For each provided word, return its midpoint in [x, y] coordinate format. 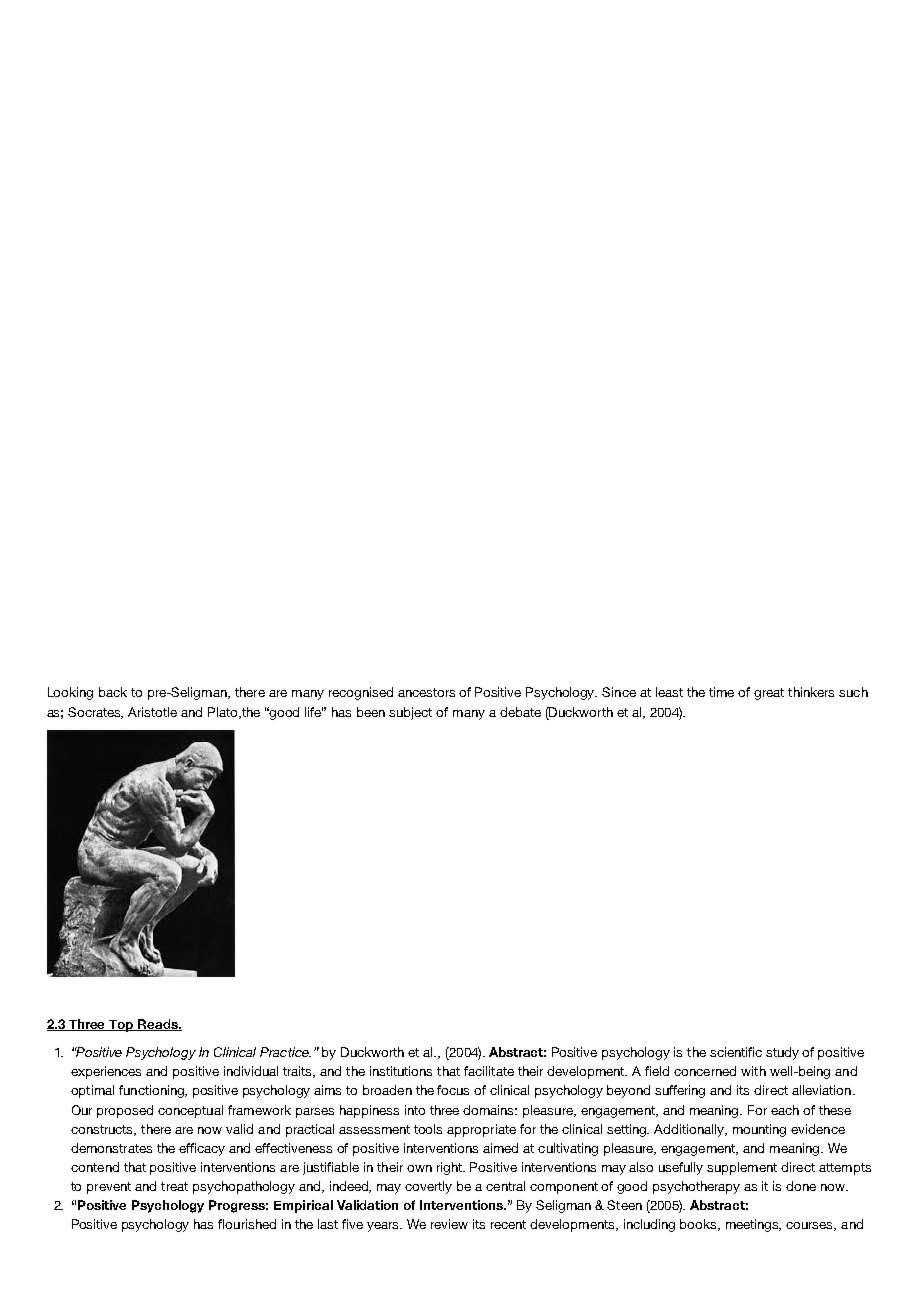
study [782, 1053]
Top [121, 1026]
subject [410, 713]
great [769, 694]
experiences [106, 1072]
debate [520, 712]
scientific [736, 1052]
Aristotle [152, 712]
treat [174, 1186]
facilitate [489, 1071]
